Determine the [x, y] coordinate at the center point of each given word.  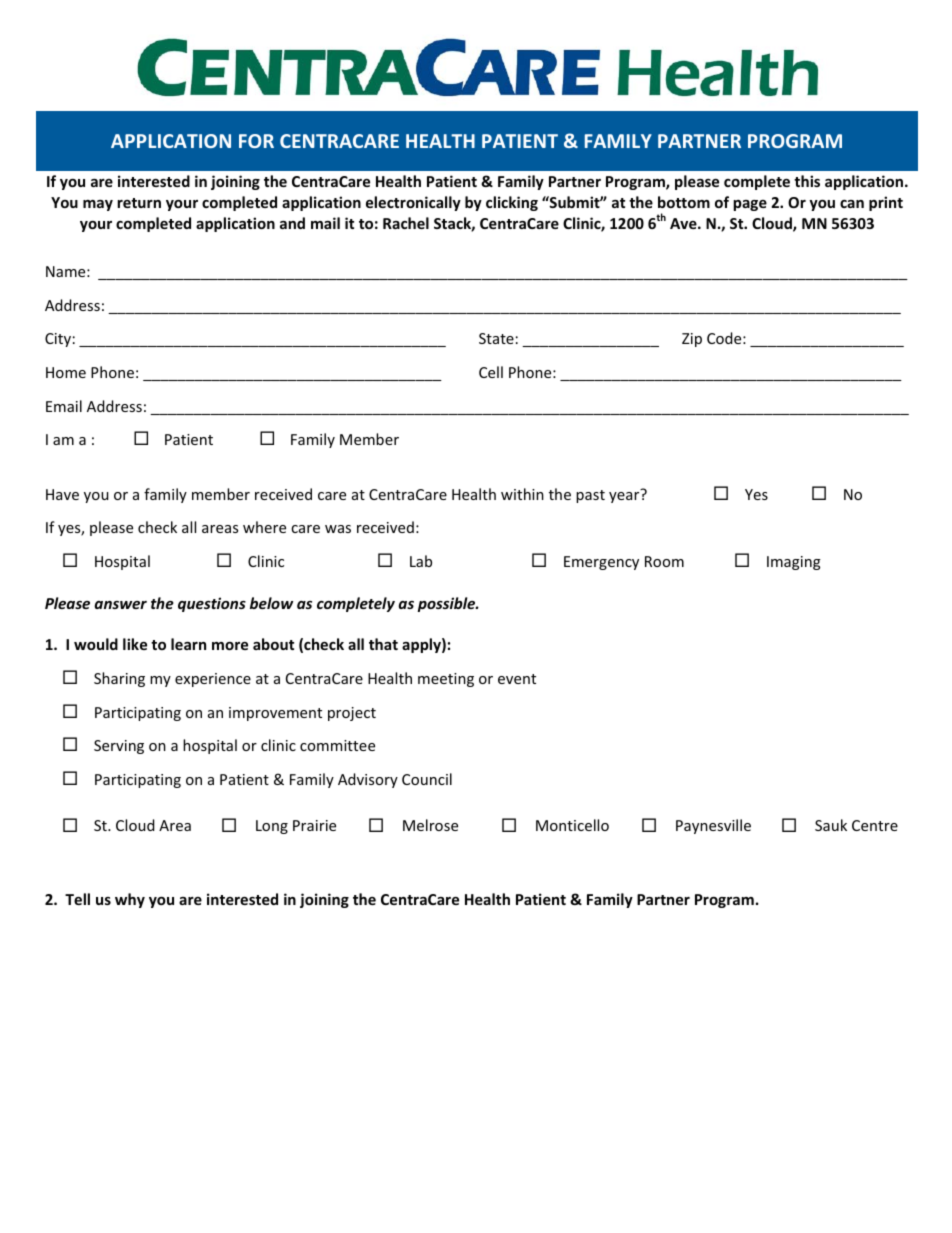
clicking [512, 203]
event [517, 679]
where [264, 527]
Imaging [794, 563]
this [807, 181]
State [496, 338]
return [139, 203]
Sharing [119, 679]
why [130, 900]
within [522, 494]
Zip [692, 340]
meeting [446, 680]
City [58, 340]
